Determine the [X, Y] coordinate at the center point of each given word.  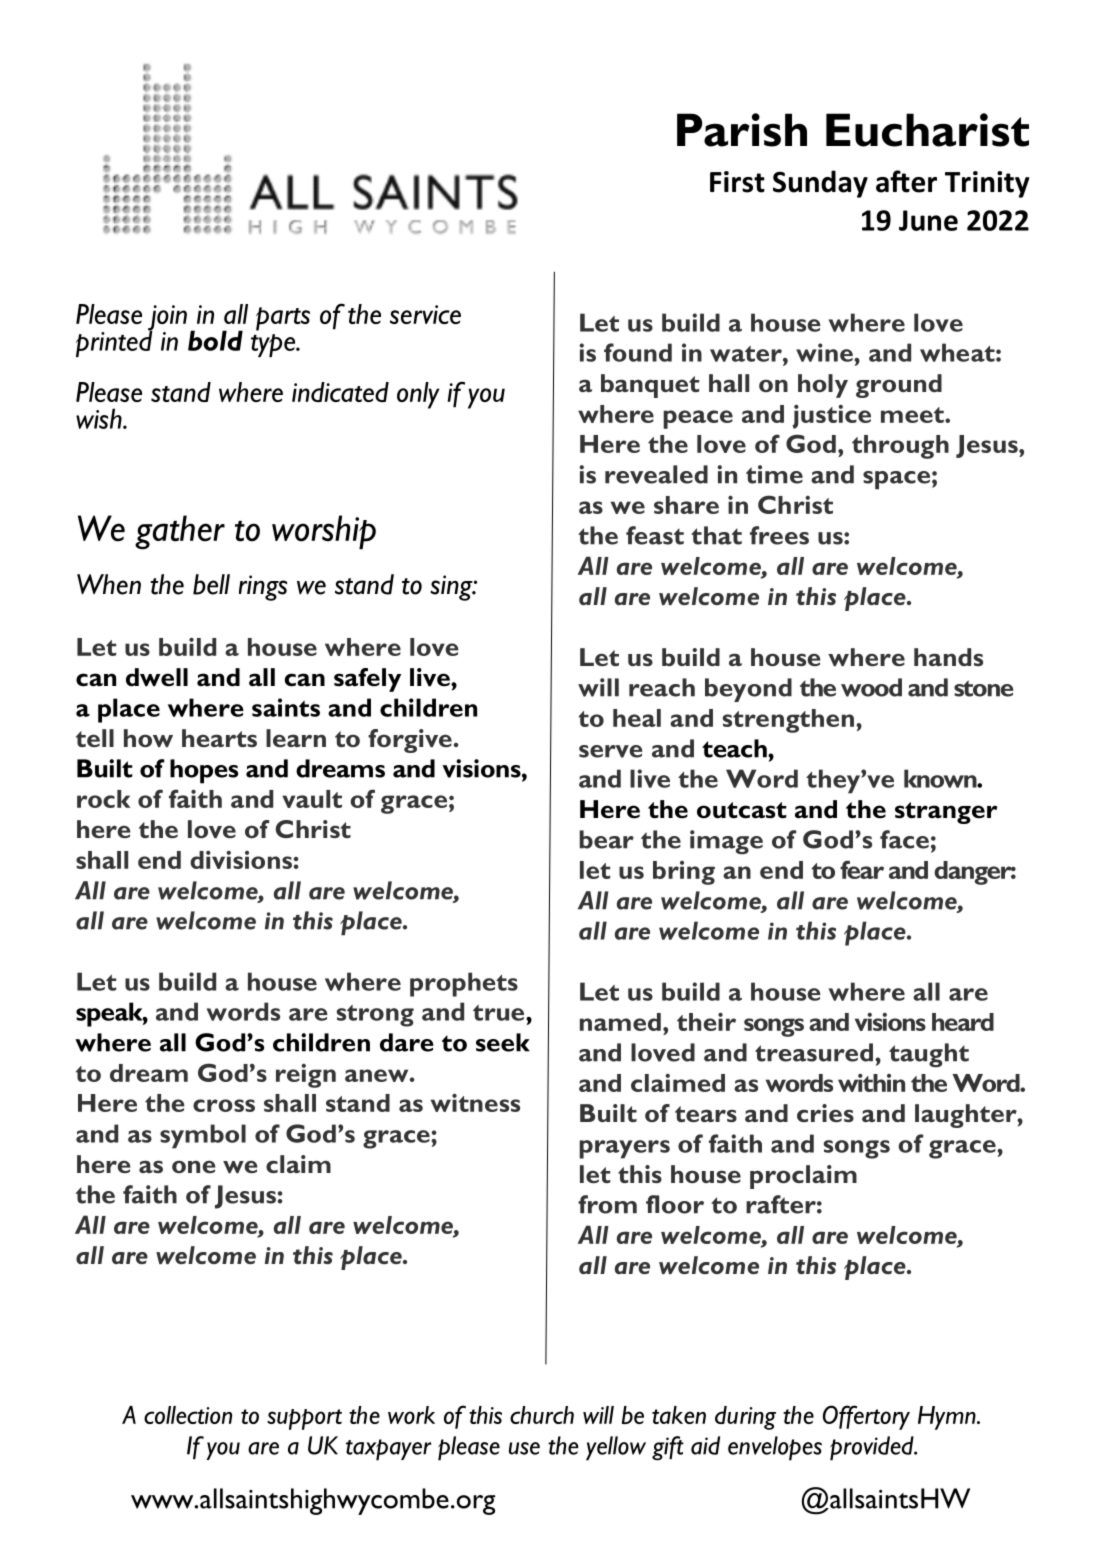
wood [871, 687]
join [167, 319]
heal [637, 718]
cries [825, 1113]
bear [607, 839]
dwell [157, 677]
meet [913, 415]
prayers [624, 1149]
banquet [650, 386]
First [737, 182]
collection [188, 1415]
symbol [203, 1136]
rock [103, 799]
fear [862, 869]
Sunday [820, 184]
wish [100, 418]
